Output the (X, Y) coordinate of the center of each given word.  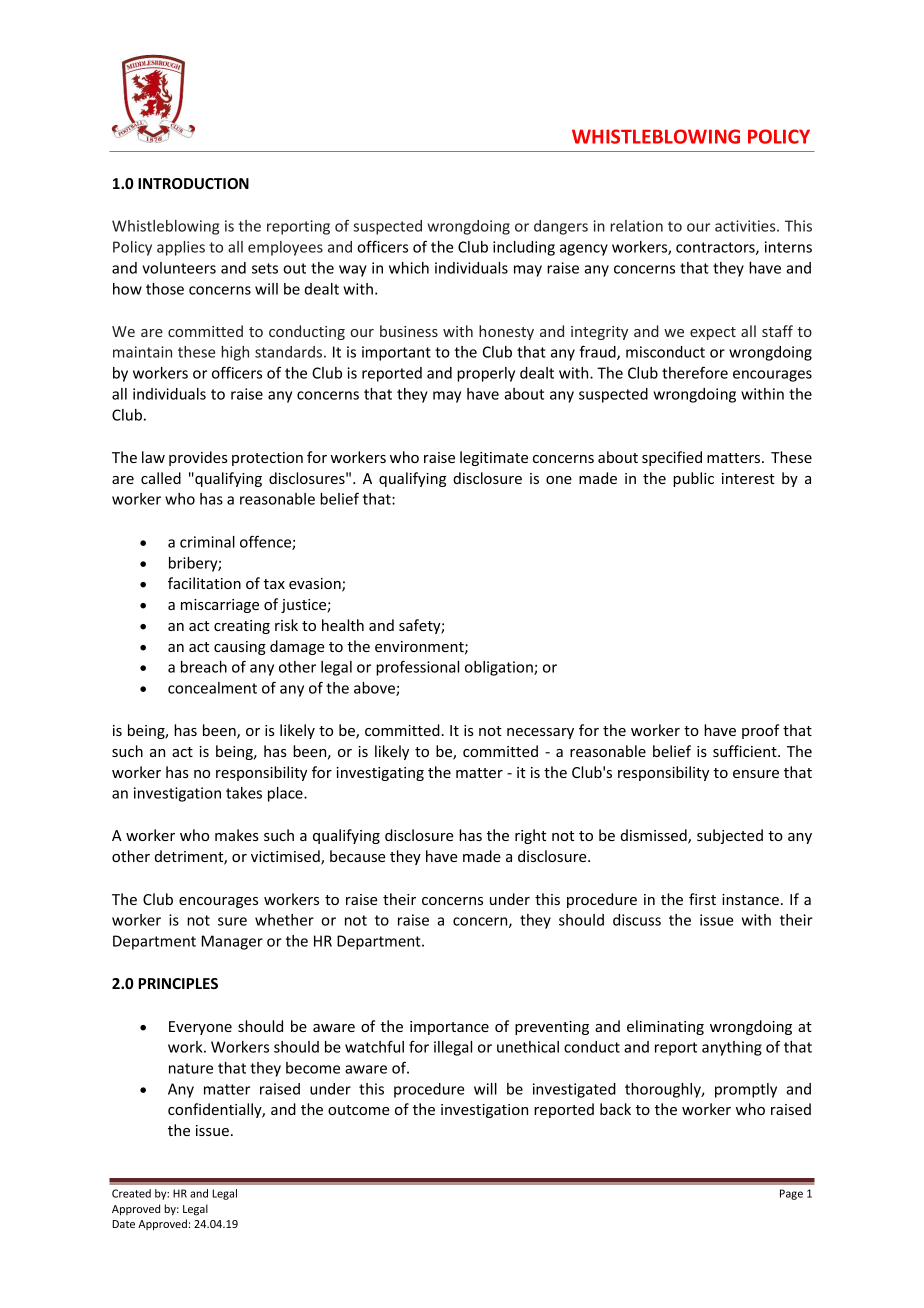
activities (746, 226)
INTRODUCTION (193, 183)
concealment (212, 688)
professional (417, 668)
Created (131, 1193)
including (524, 248)
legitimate (494, 458)
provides (198, 458)
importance (449, 1028)
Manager (232, 942)
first (702, 899)
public (693, 479)
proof (760, 731)
